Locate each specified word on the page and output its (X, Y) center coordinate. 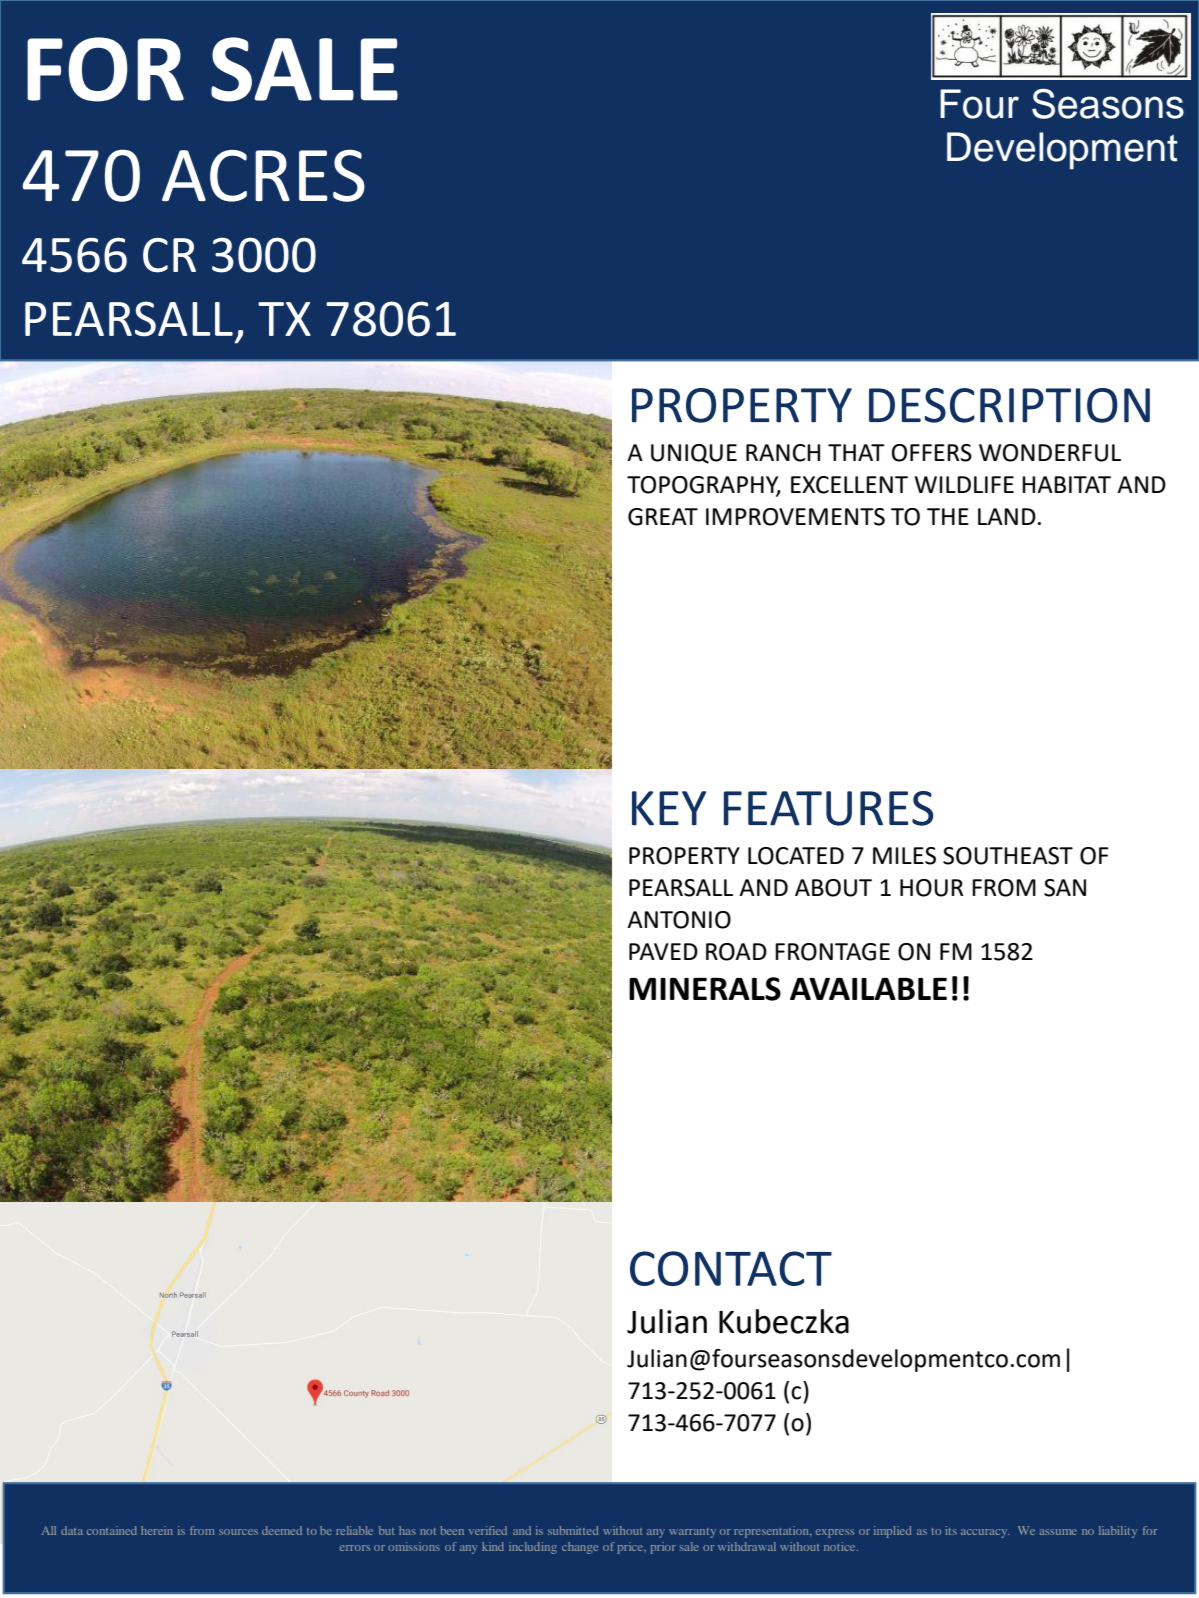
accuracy (985, 1533)
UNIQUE (694, 454)
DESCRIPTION (1009, 405)
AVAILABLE (868, 989)
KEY (669, 808)
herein (157, 1530)
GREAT (663, 517)
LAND (1007, 516)
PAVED (663, 951)
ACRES (263, 175)
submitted (573, 1530)
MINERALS (705, 989)
